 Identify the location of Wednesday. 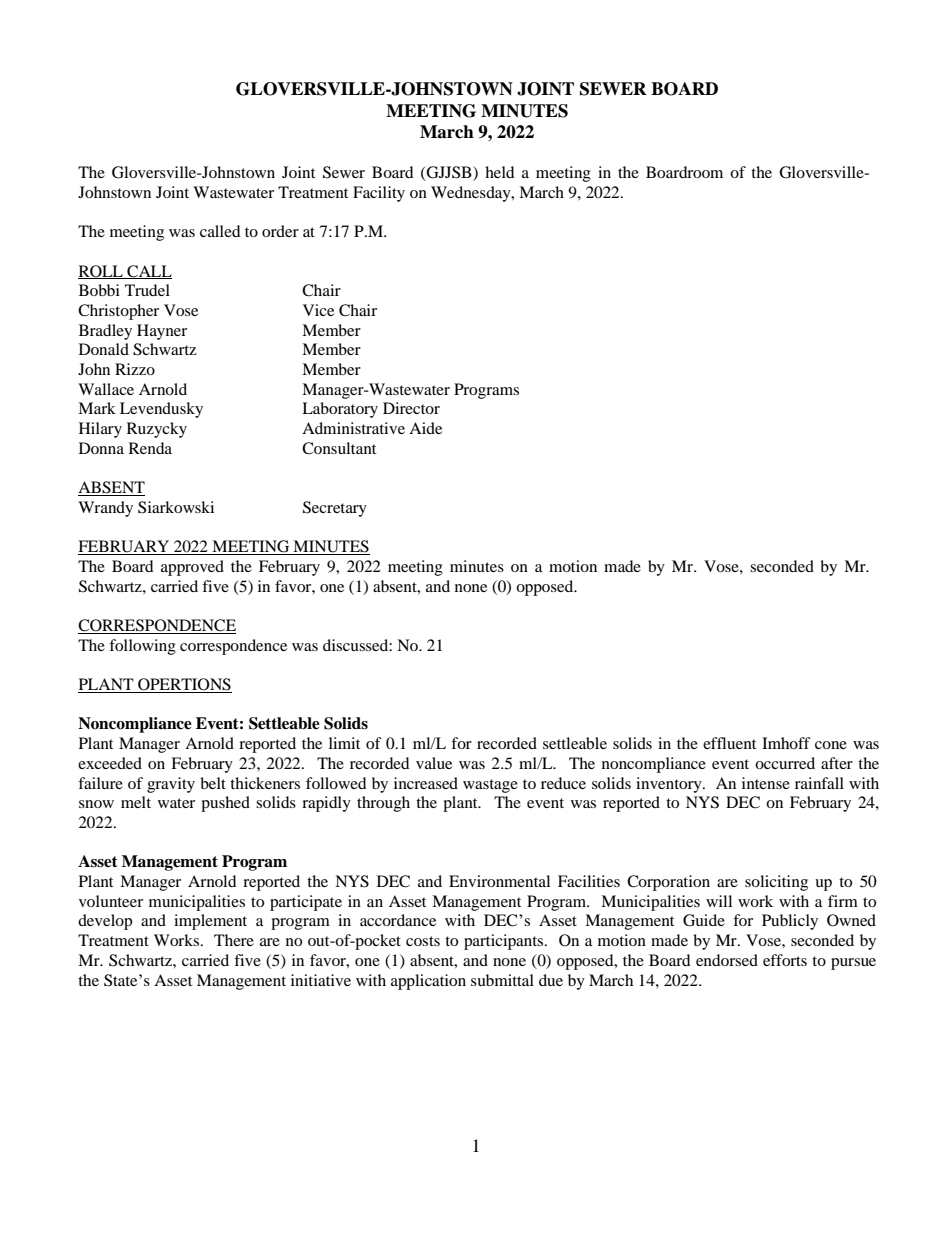
(472, 194).
